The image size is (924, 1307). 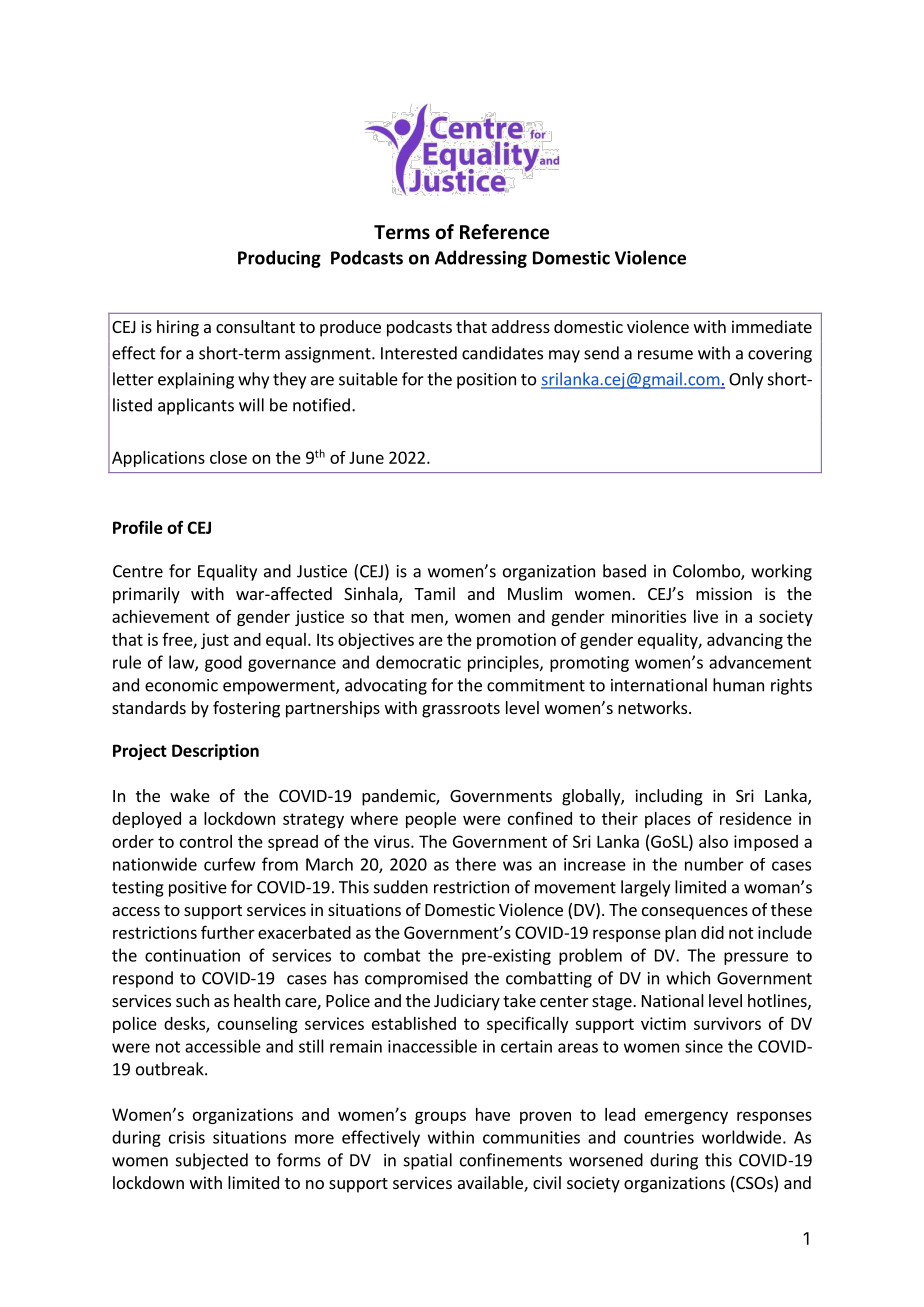 I want to click on close, so click(x=228, y=457).
